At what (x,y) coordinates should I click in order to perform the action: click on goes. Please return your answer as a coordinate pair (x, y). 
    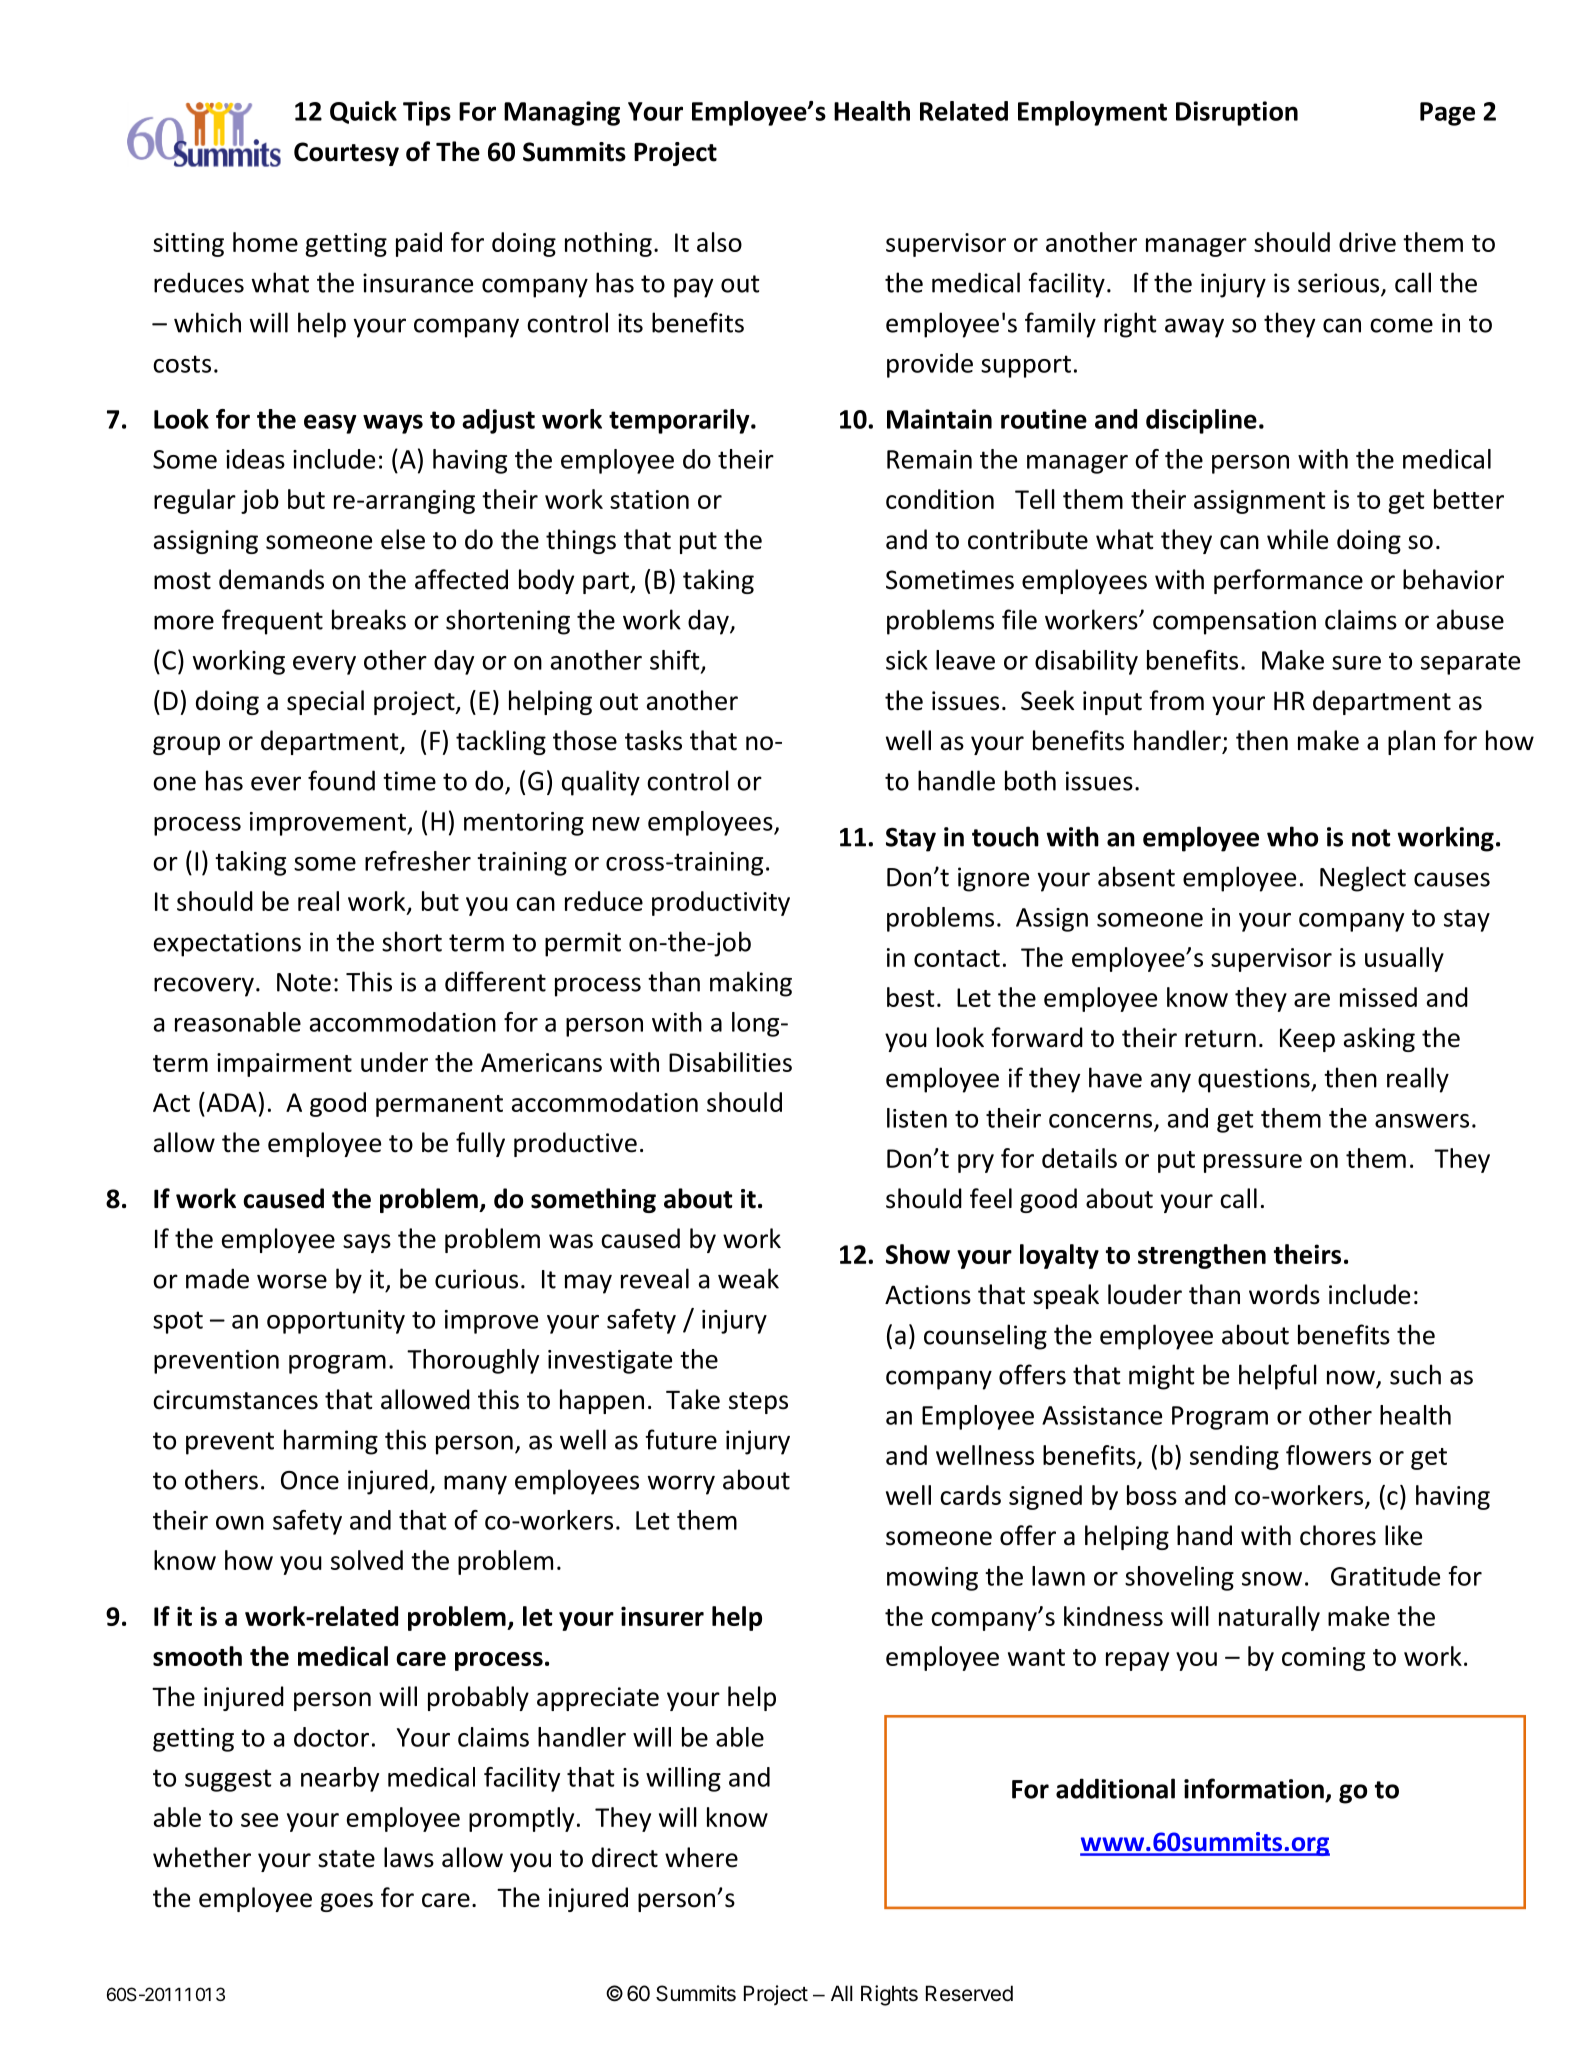
    Looking at the image, I should click on (346, 1902).
